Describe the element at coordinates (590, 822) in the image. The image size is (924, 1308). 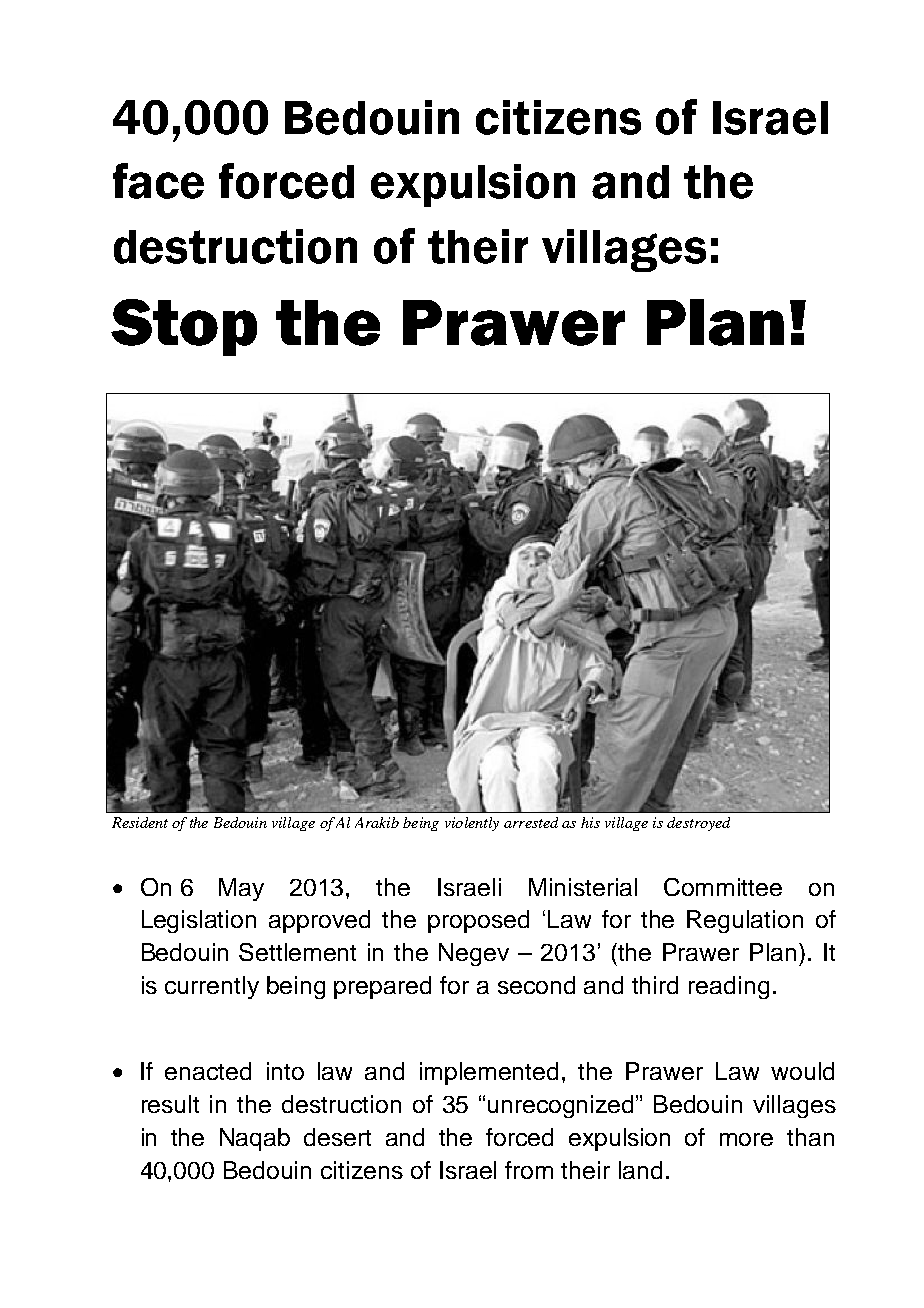
I see `his` at that location.
